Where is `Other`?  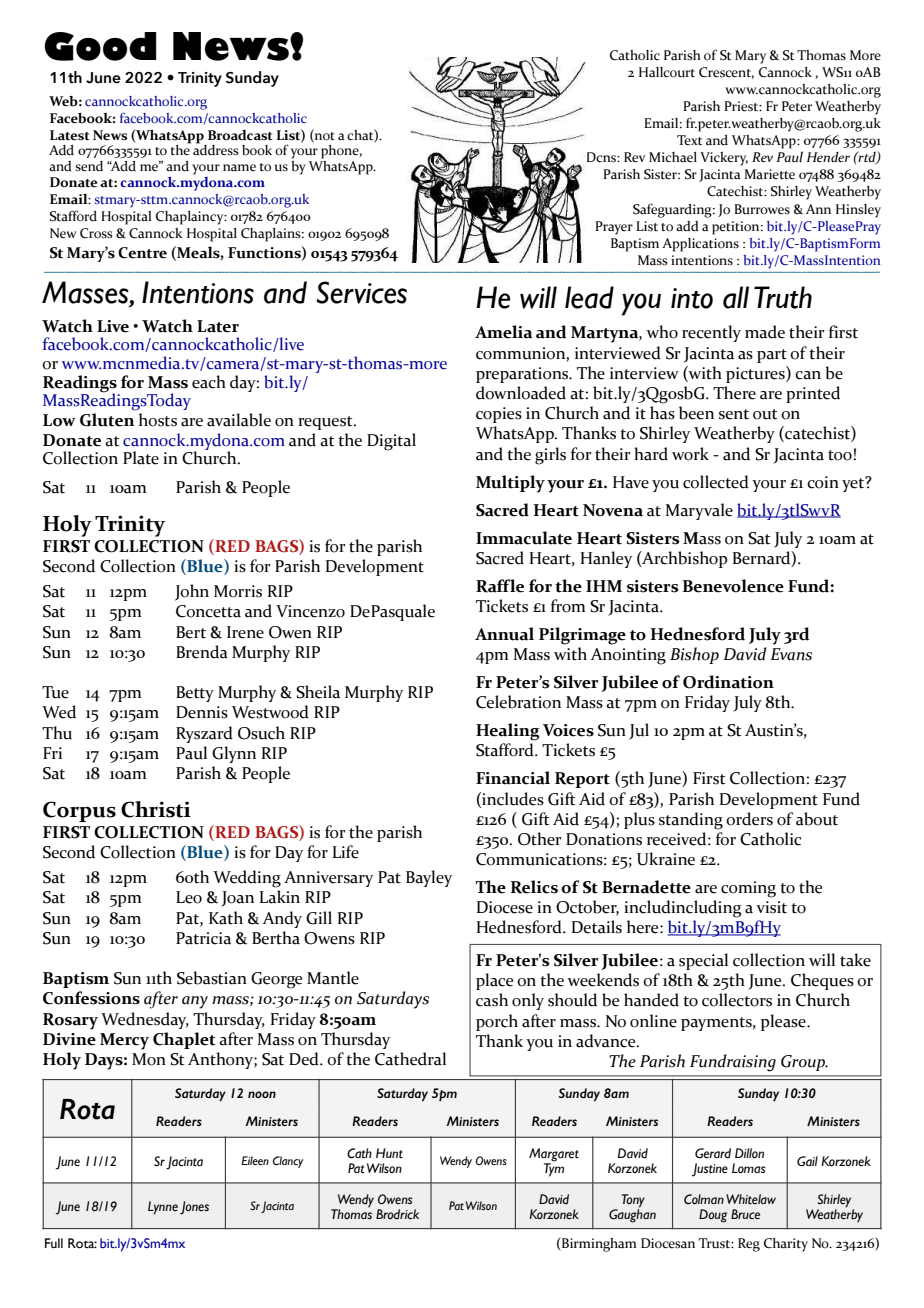 Other is located at coordinates (540, 839).
